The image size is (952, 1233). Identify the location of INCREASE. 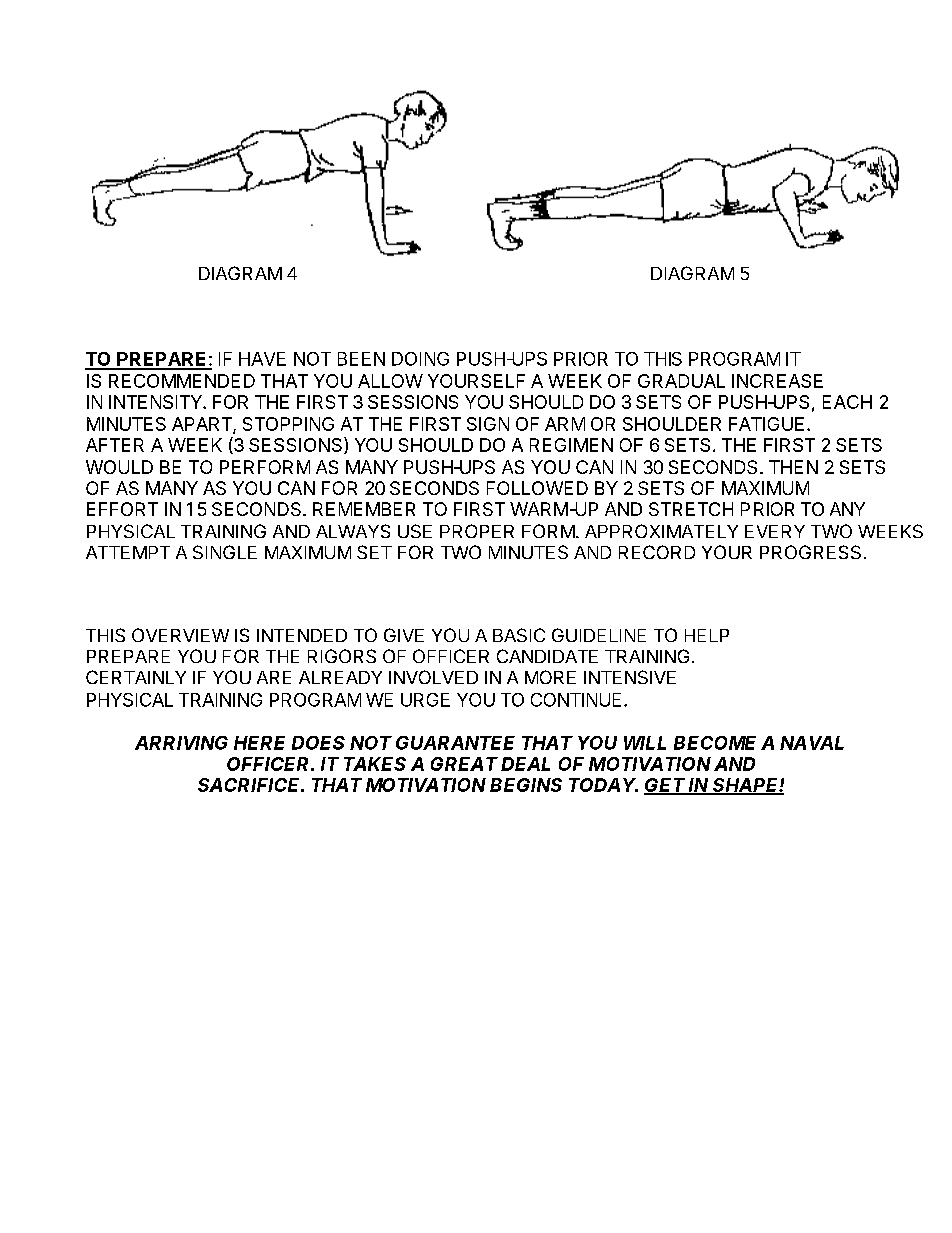
(777, 381).
